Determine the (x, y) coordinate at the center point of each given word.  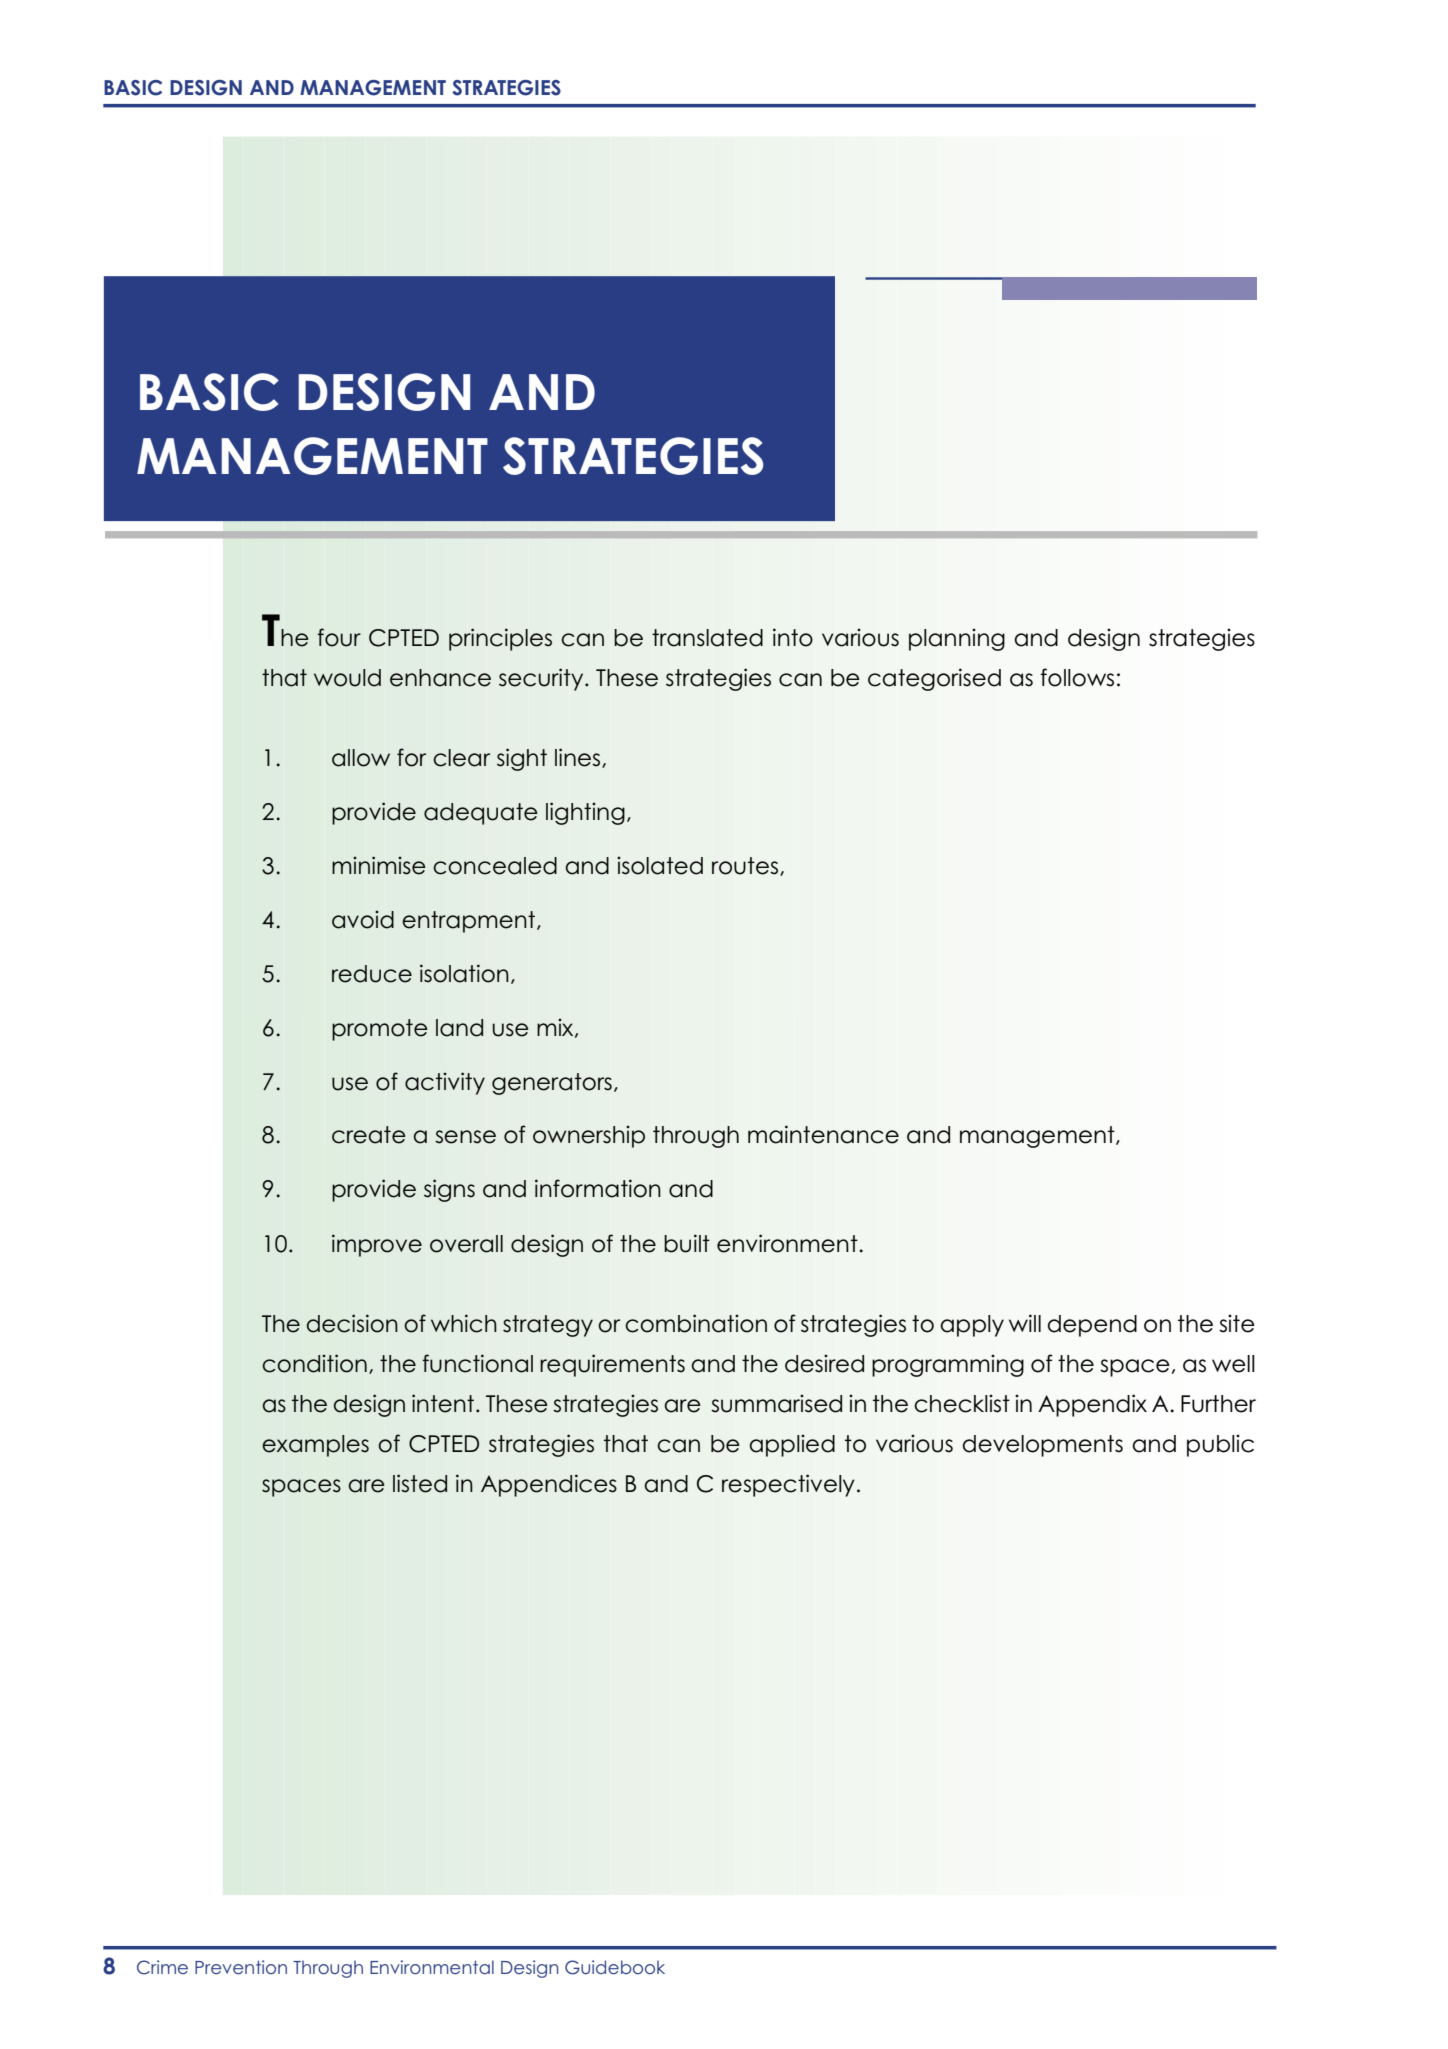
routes (746, 866)
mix (556, 1028)
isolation (464, 973)
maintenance (823, 1134)
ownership (589, 1136)
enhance (440, 678)
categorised (934, 679)
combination (696, 1323)
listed (420, 1483)
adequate (481, 814)
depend (1092, 1326)
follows (1077, 677)
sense (465, 1137)
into (793, 637)
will (1025, 1323)
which (464, 1323)
